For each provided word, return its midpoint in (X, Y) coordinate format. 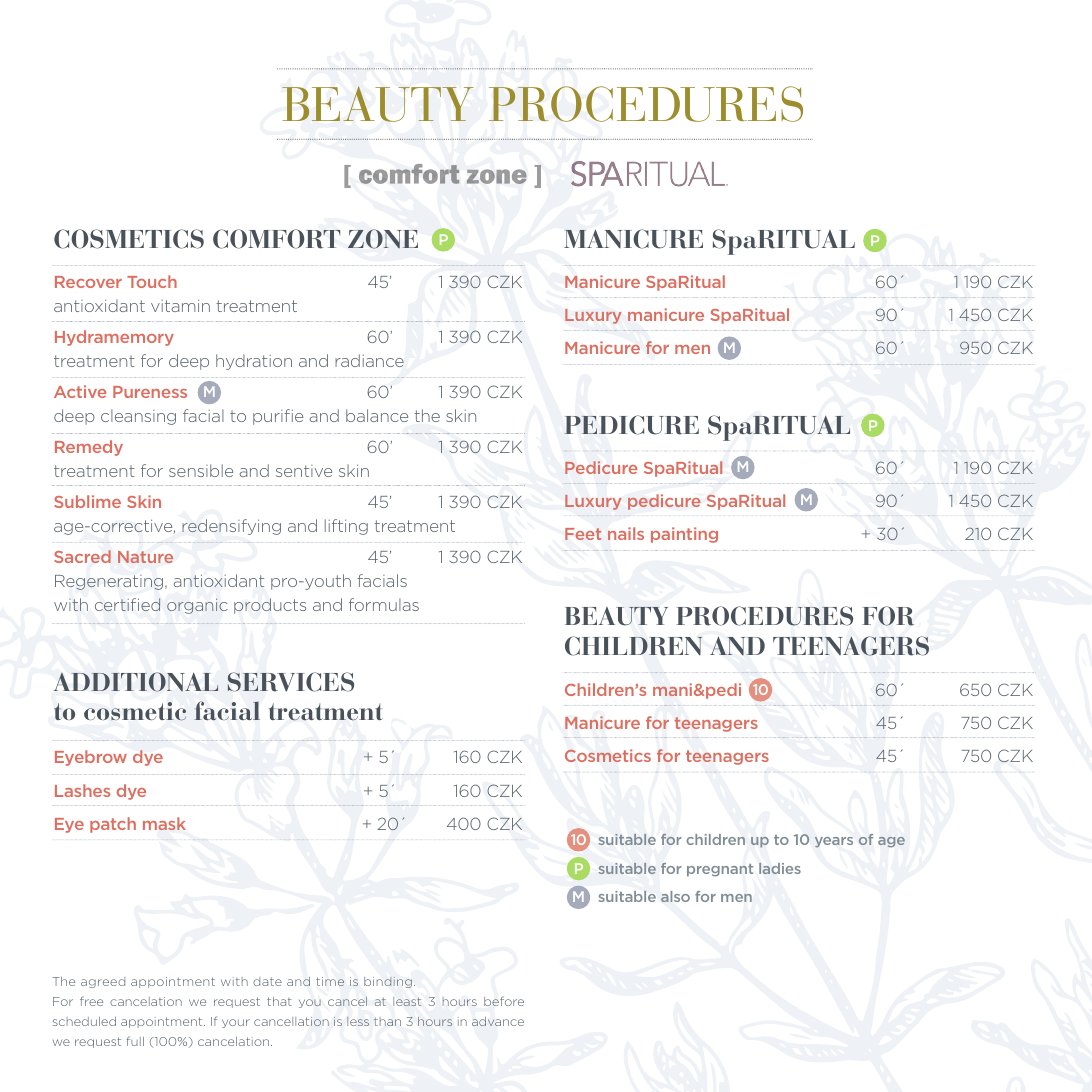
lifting (346, 527)
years (834, 842)
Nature (145, 557)
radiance (369, 360)
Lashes (82, 790)
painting (684, 535)
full (135, 1041)
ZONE (383, 239)
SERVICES (291, 682)
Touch (152, 281)
